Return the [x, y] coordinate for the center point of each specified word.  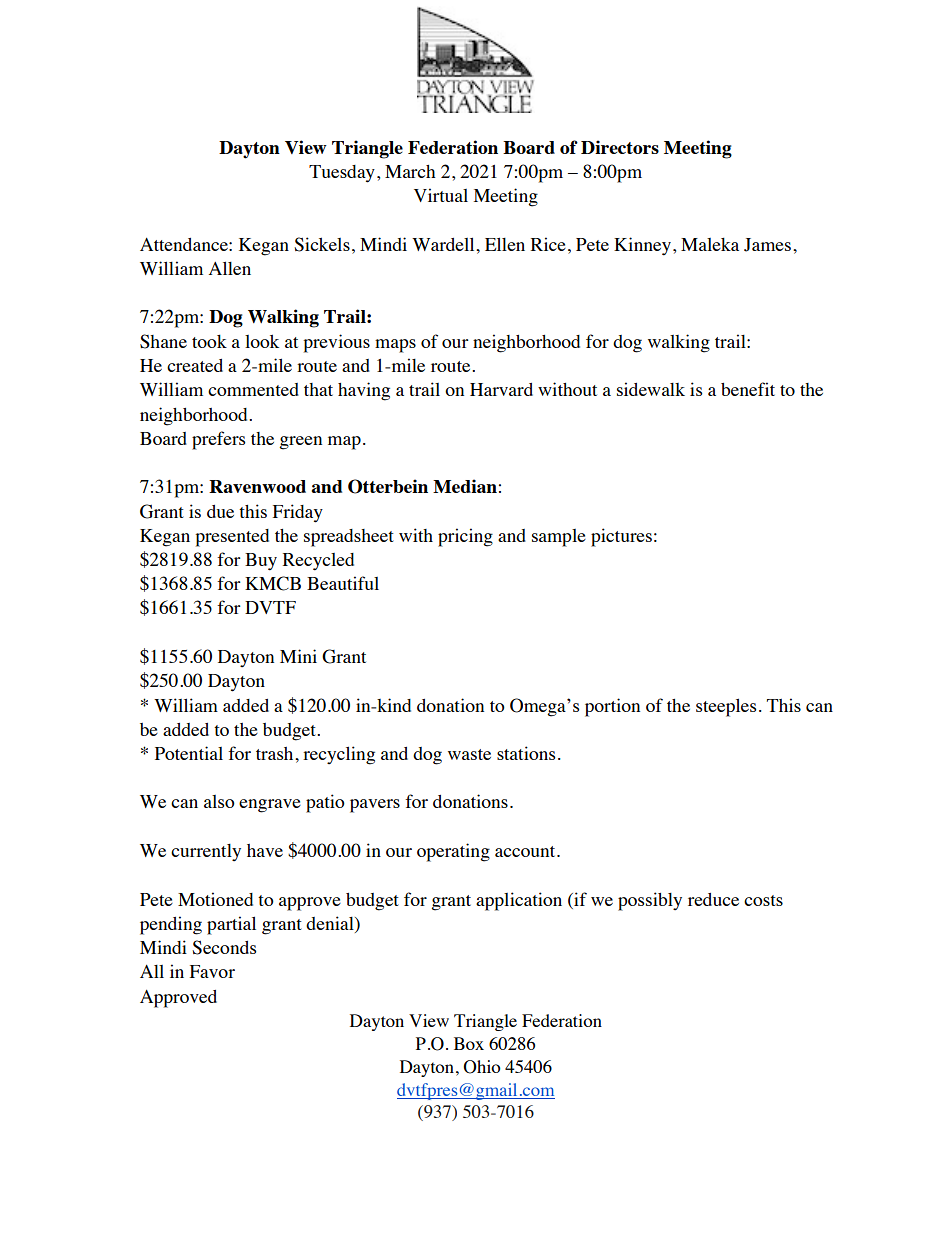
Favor [212, 971]
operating [453, 852]
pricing [465, 537]
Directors [620, 147]
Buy [261, 562]
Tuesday [342, 174]
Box [469, 1043]
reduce [713, 899]
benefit [748, 389]
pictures [621, 537]
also [219, 801]
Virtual [441, 195]
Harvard [501, 389]
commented [253, 389]
